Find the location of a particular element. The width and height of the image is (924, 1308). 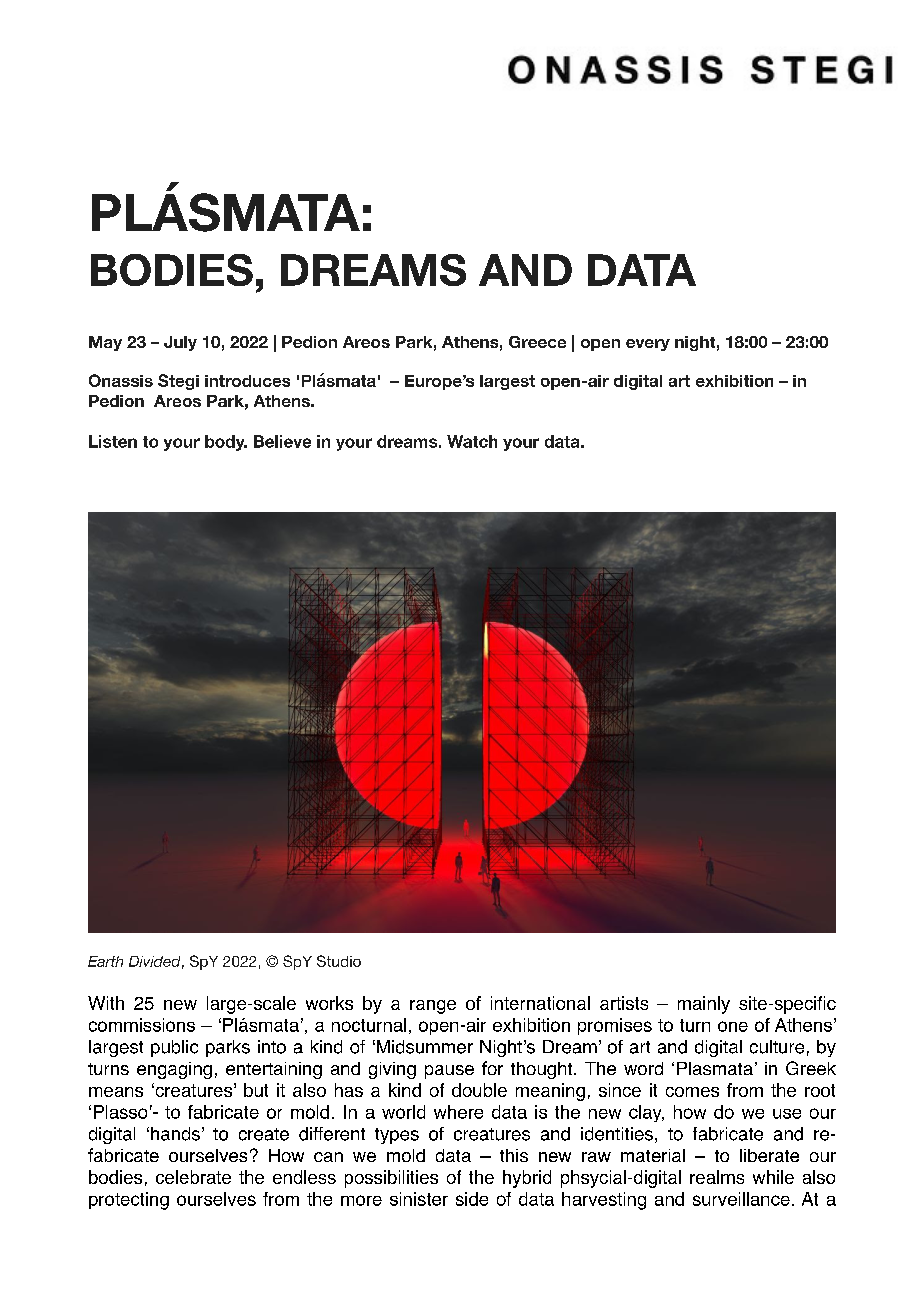

Believe is located at coordinates (282, 441).
